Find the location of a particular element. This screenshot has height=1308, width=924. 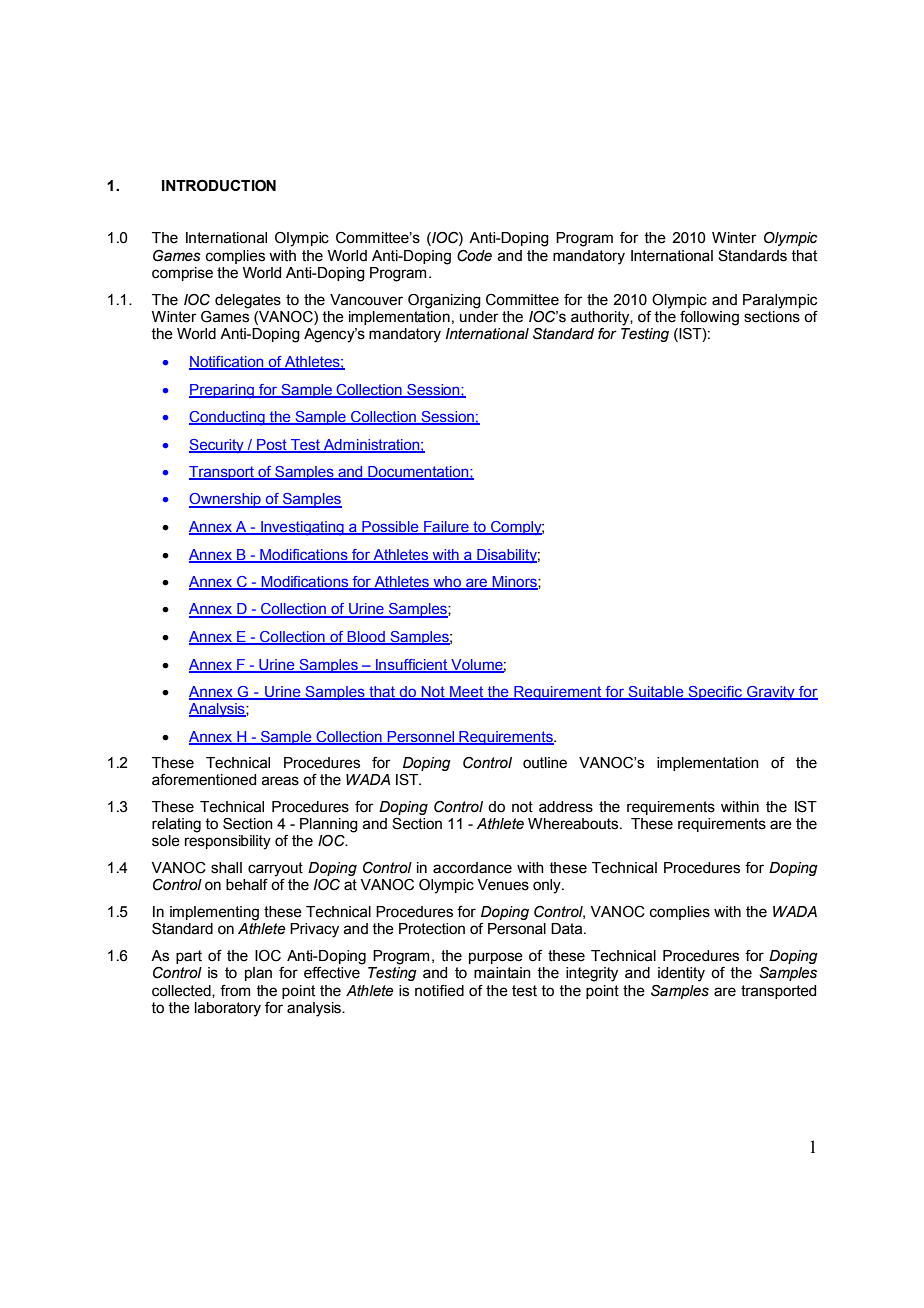

from is located at coordinates (235, 991).
